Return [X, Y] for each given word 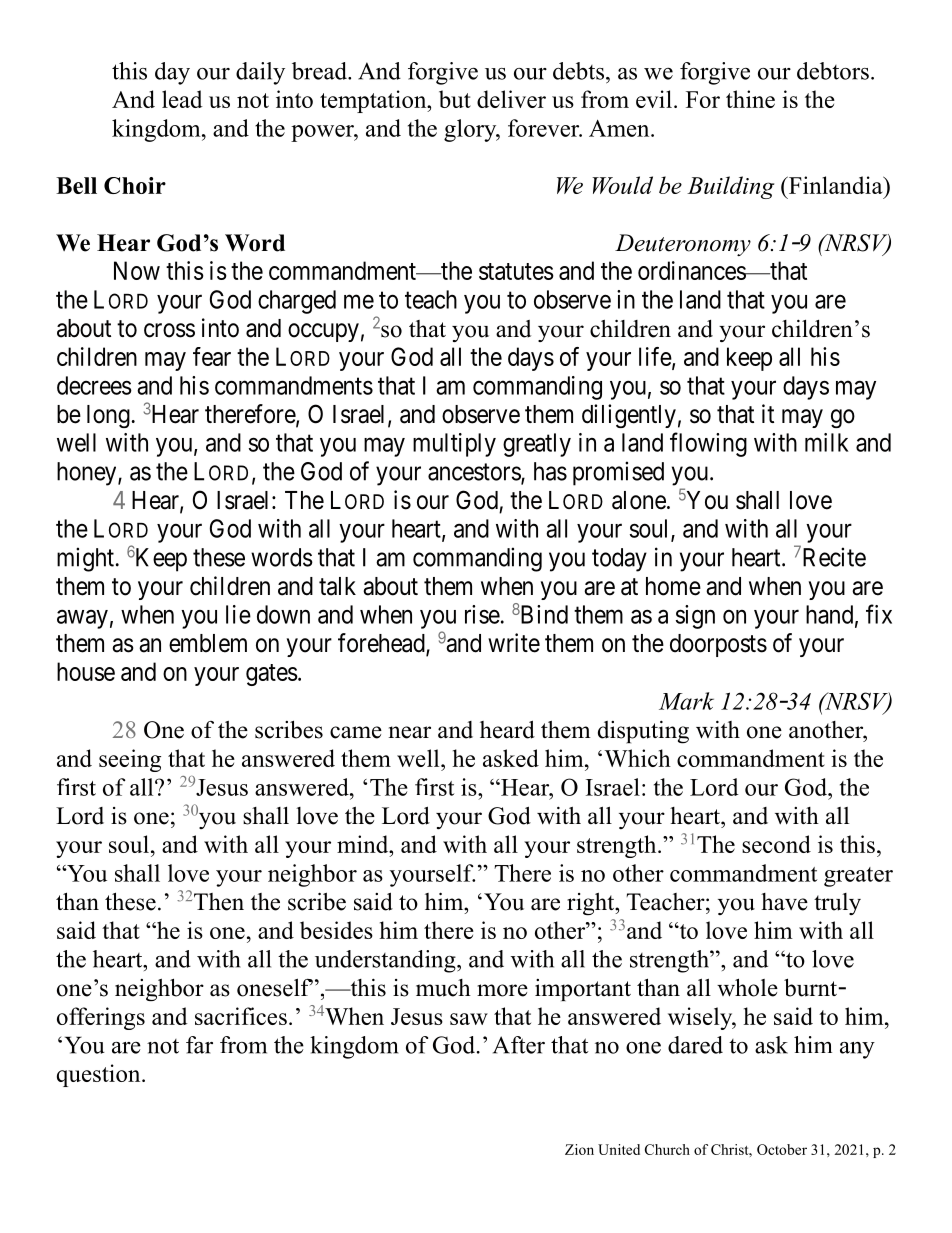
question [100, 1075]
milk [826, 442]
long [108, 416]
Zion [579, 1149]
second [776, 844]
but [455, 99]
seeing [130, 760]
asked [511, 758]
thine [750, 99]
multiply [454, 445]
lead [182, 99]
